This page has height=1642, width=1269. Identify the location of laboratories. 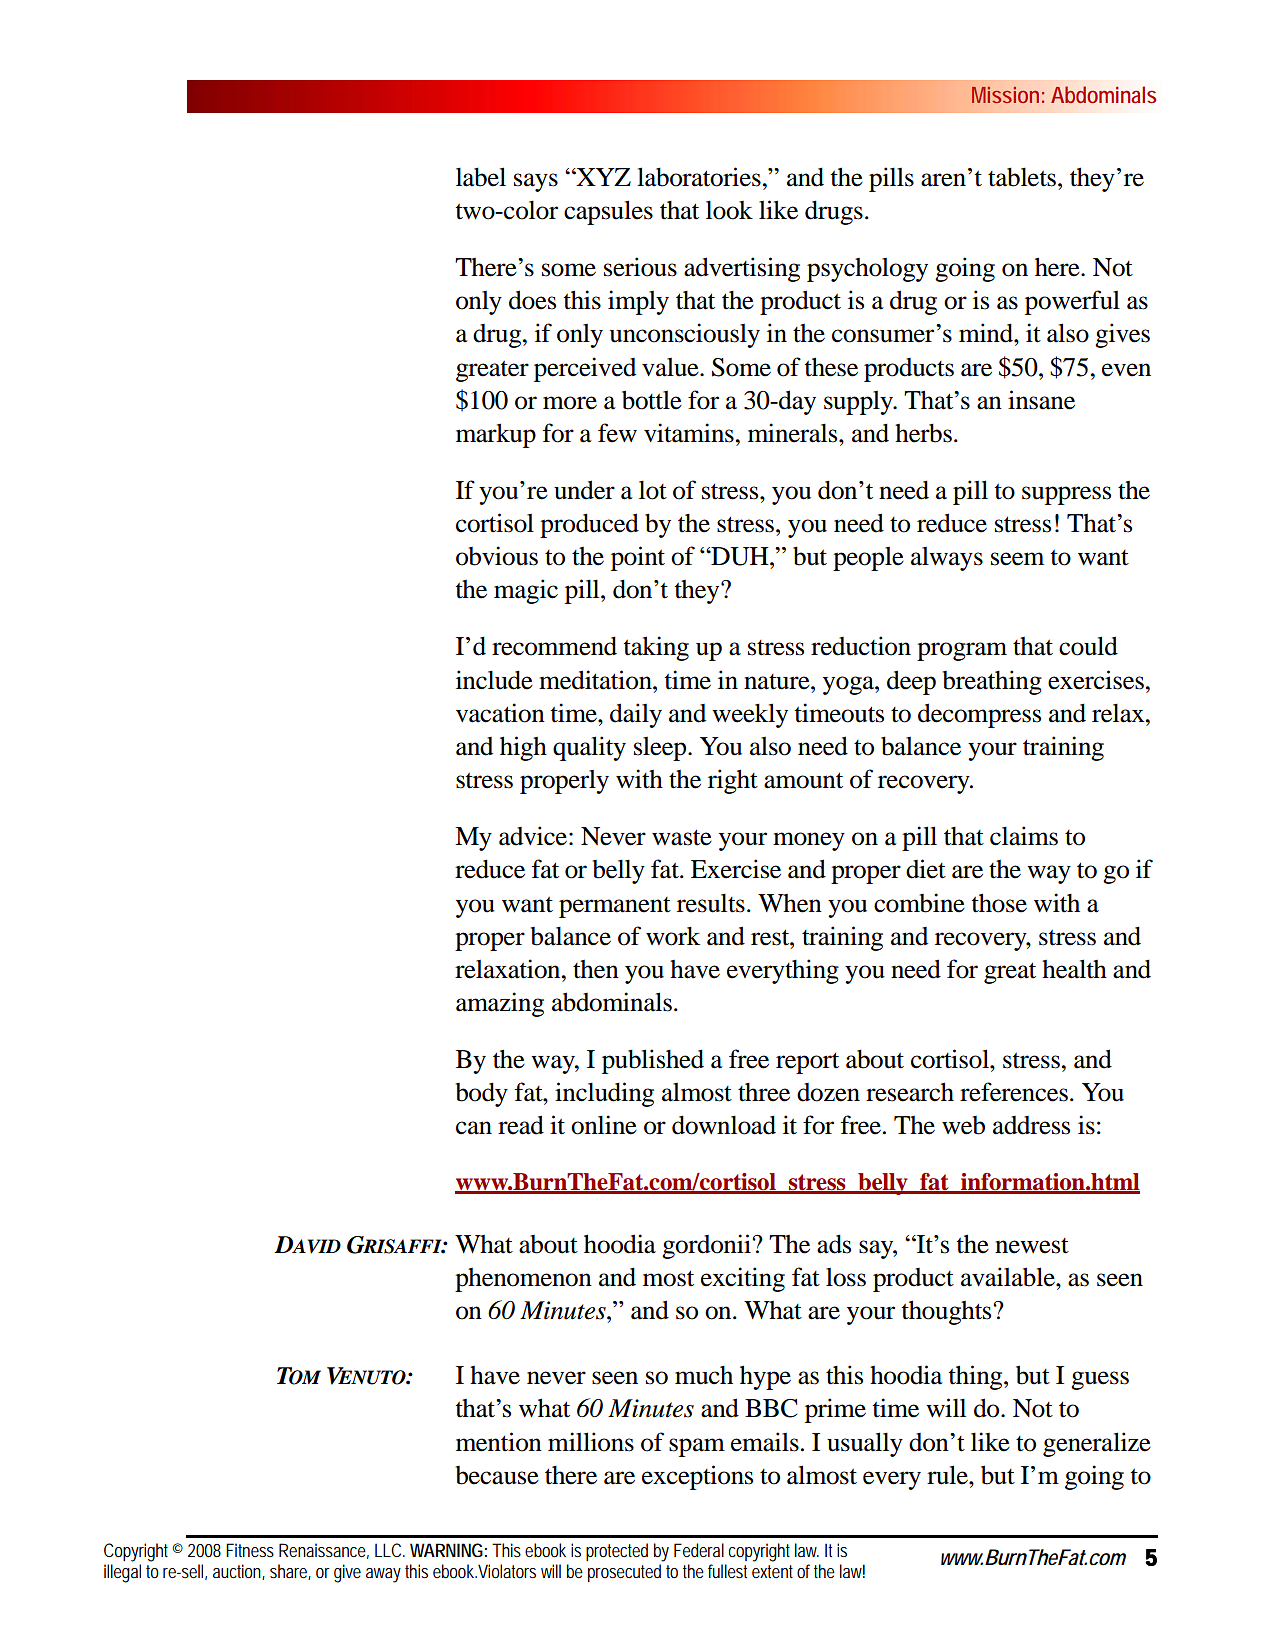
(699, 177).
